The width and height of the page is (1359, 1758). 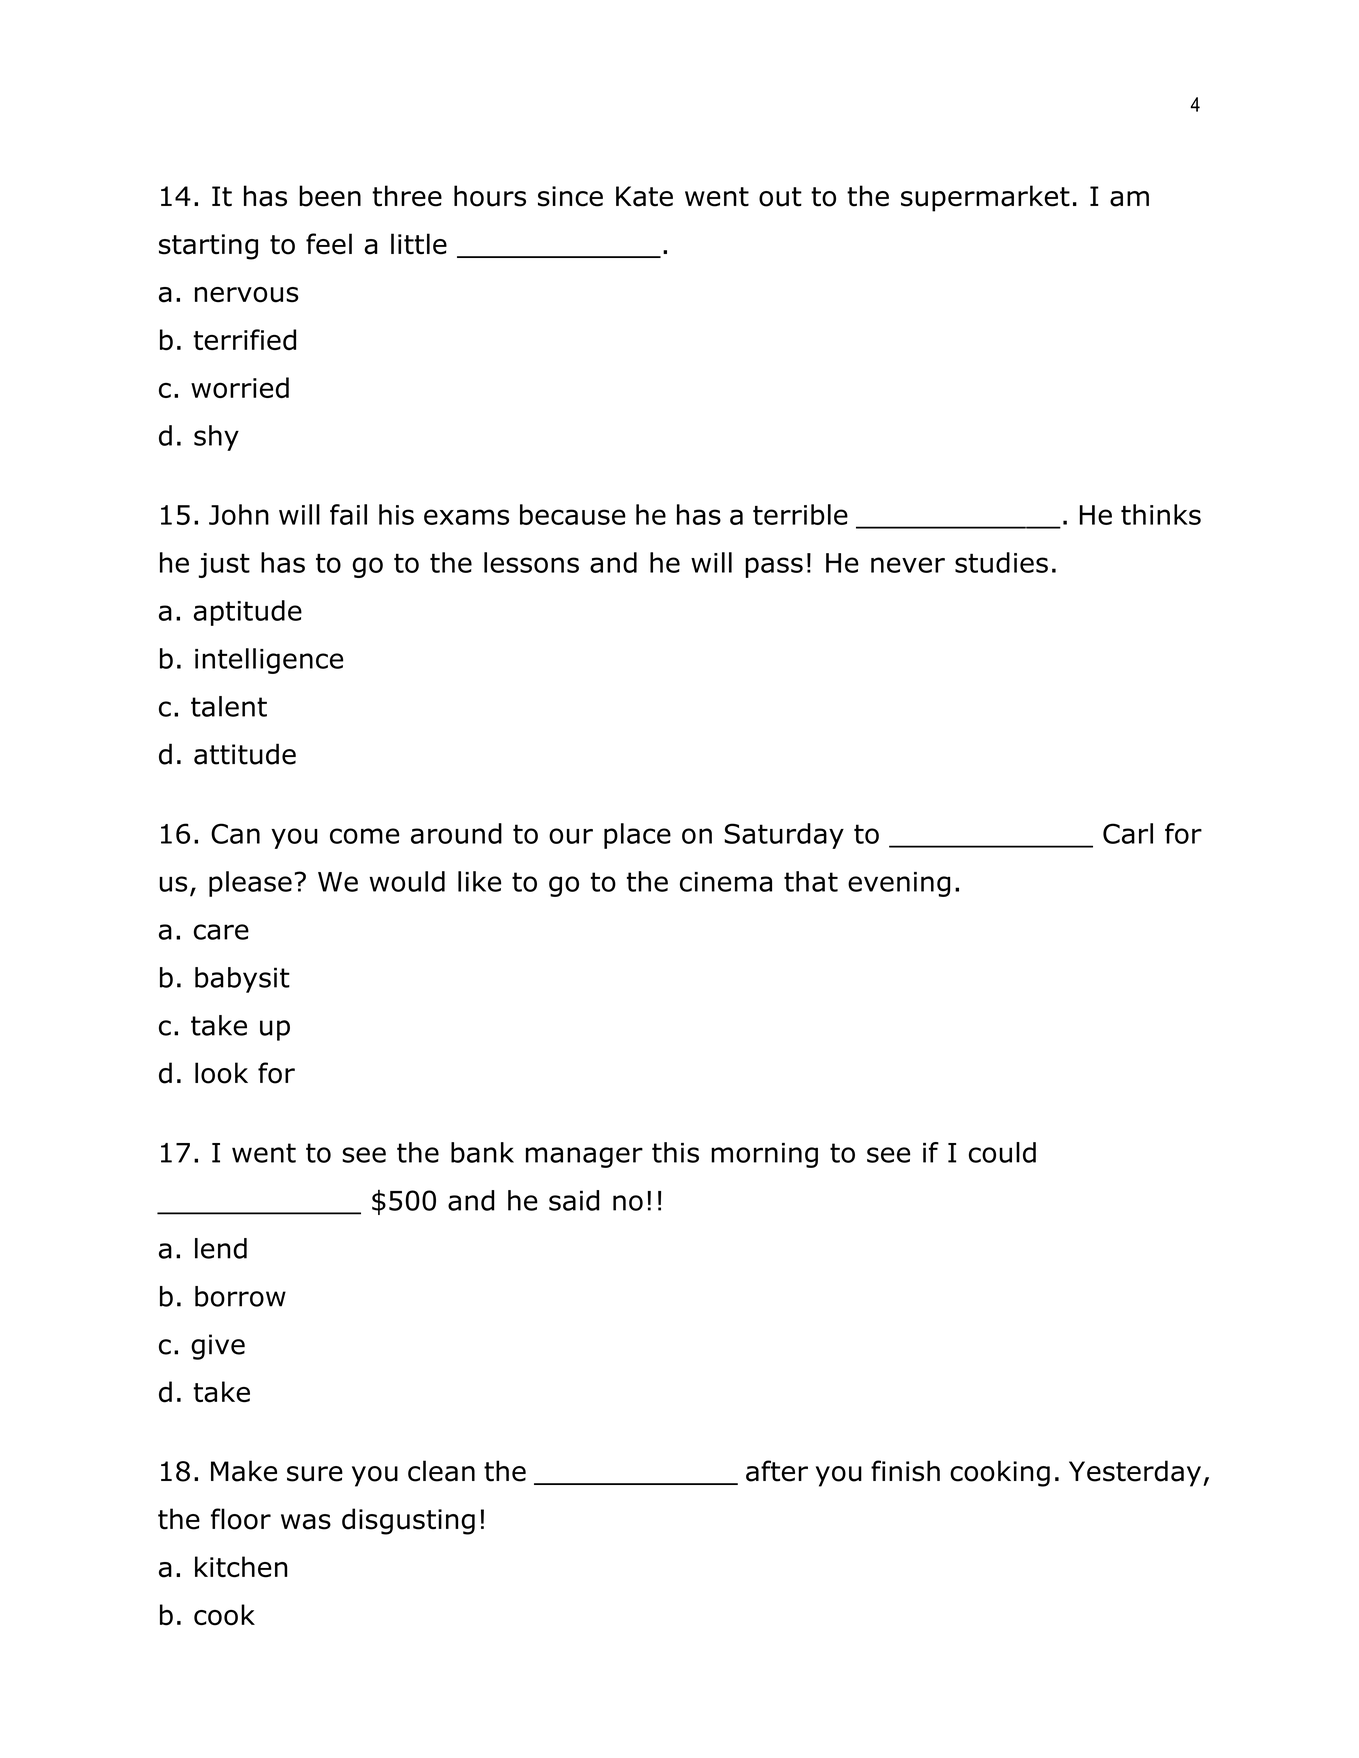 What do you see at coordinates (329, 244) in the page?
I see `feel` at bounding box center [329, 244].
